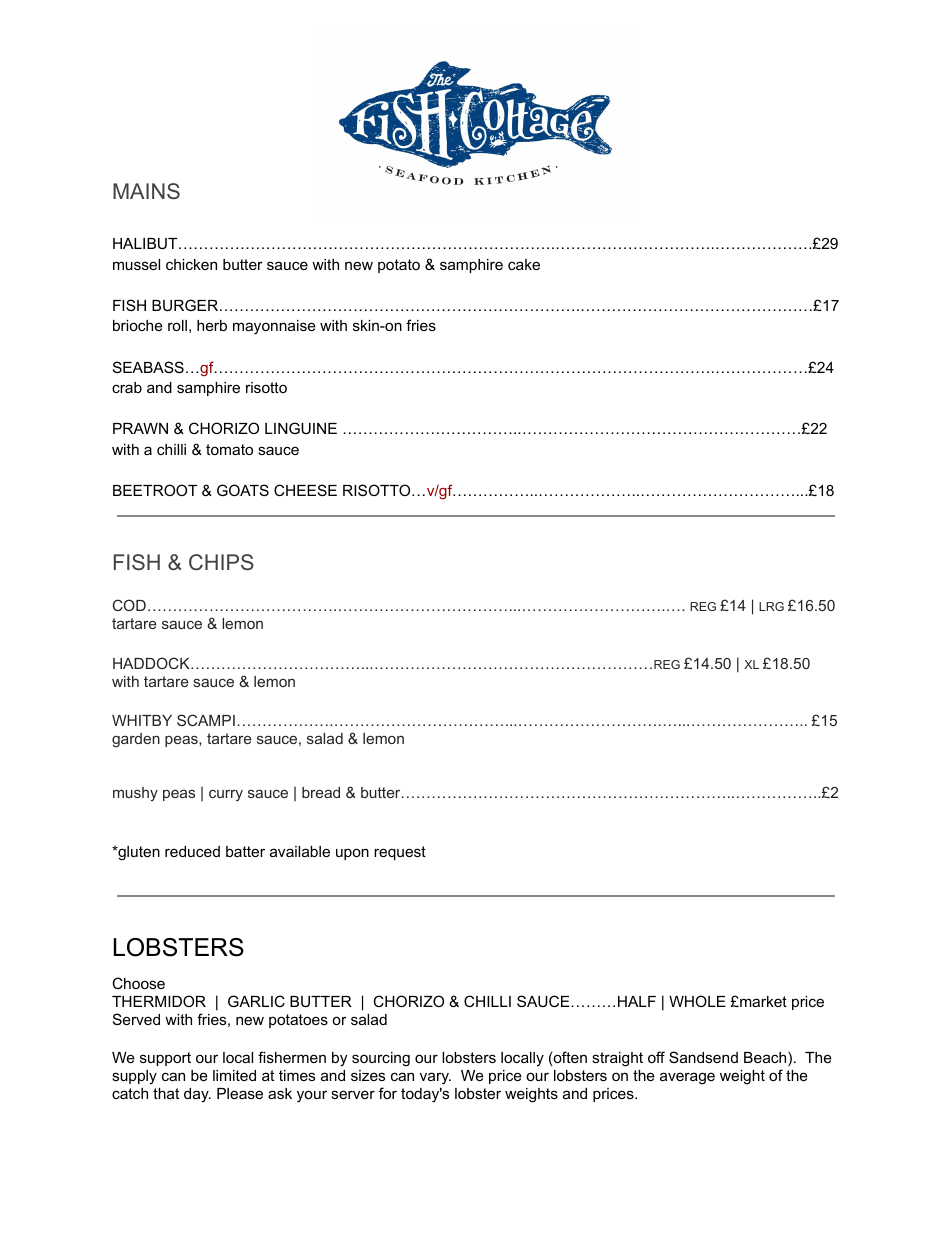 This screenshot has width=952, height=1233. What do you see at coordinates (524, 264) in the screenshot?
I see `cake` at bounding box center [524, 264].
